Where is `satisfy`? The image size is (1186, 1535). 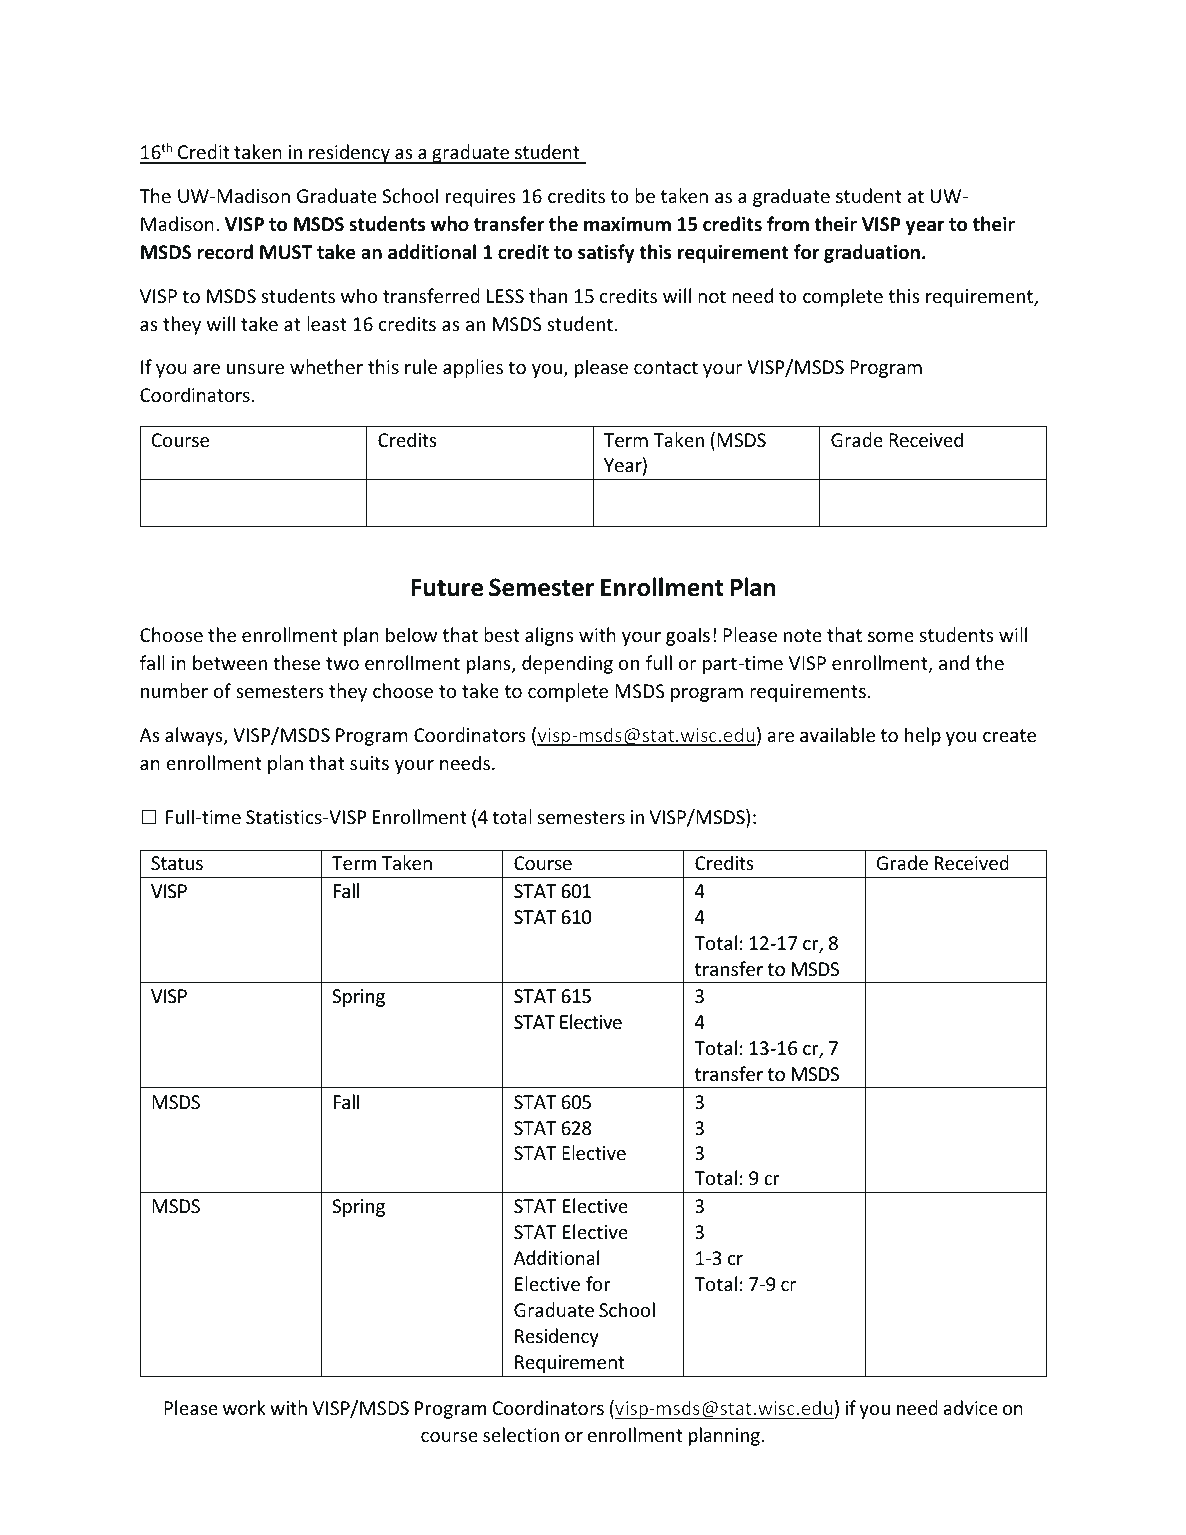
satisfy is located at coordinates (606, 253).
